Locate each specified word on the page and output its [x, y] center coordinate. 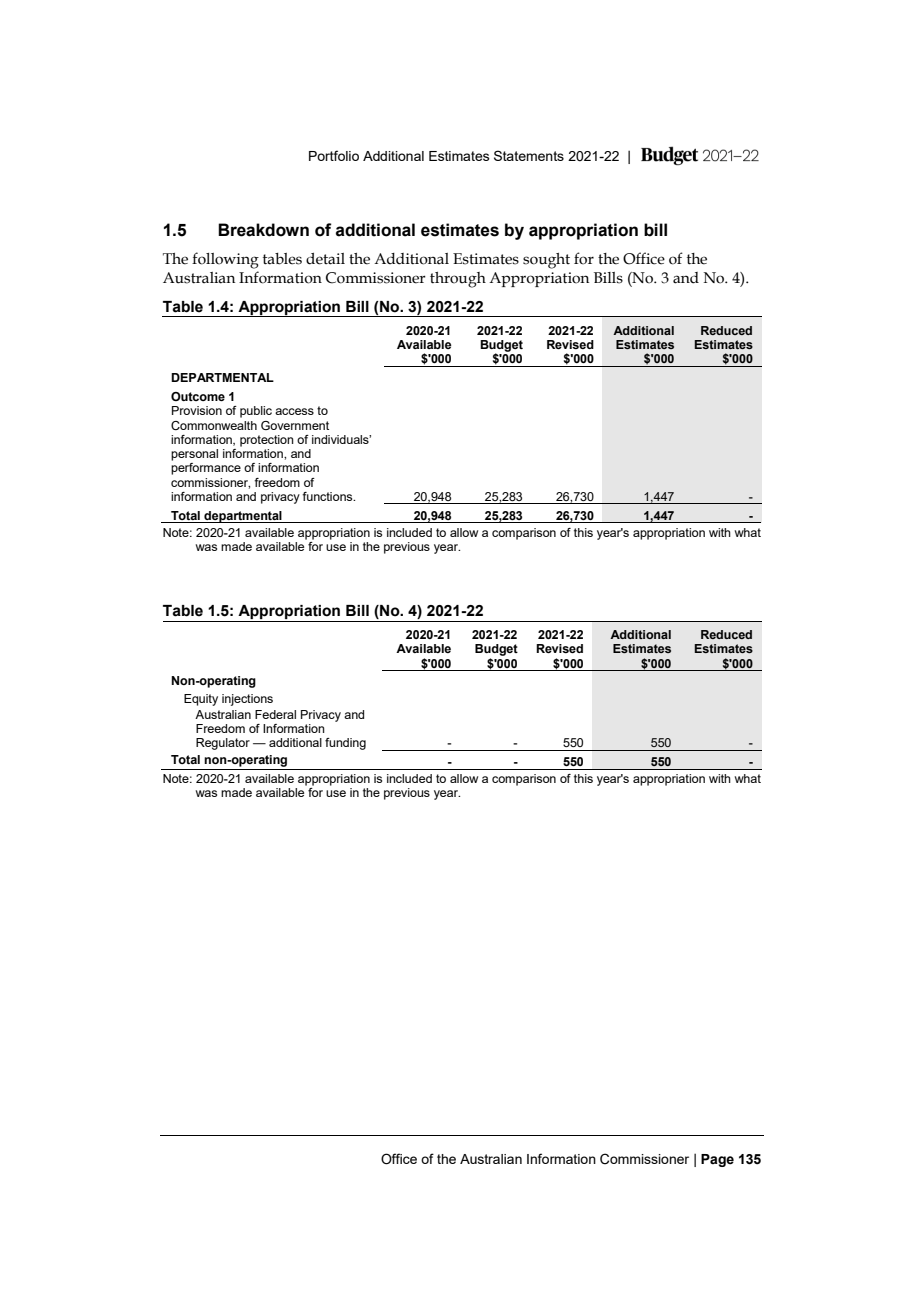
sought [546, 261]
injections [247, 700]
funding [345, 744]
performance [206, 469]
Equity [201, 700]
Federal [275, 714]
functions [328, 496]
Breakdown [263, 230]
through [458, 280]
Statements [529, 155]
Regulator [223, 744]
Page [717, 1160]
